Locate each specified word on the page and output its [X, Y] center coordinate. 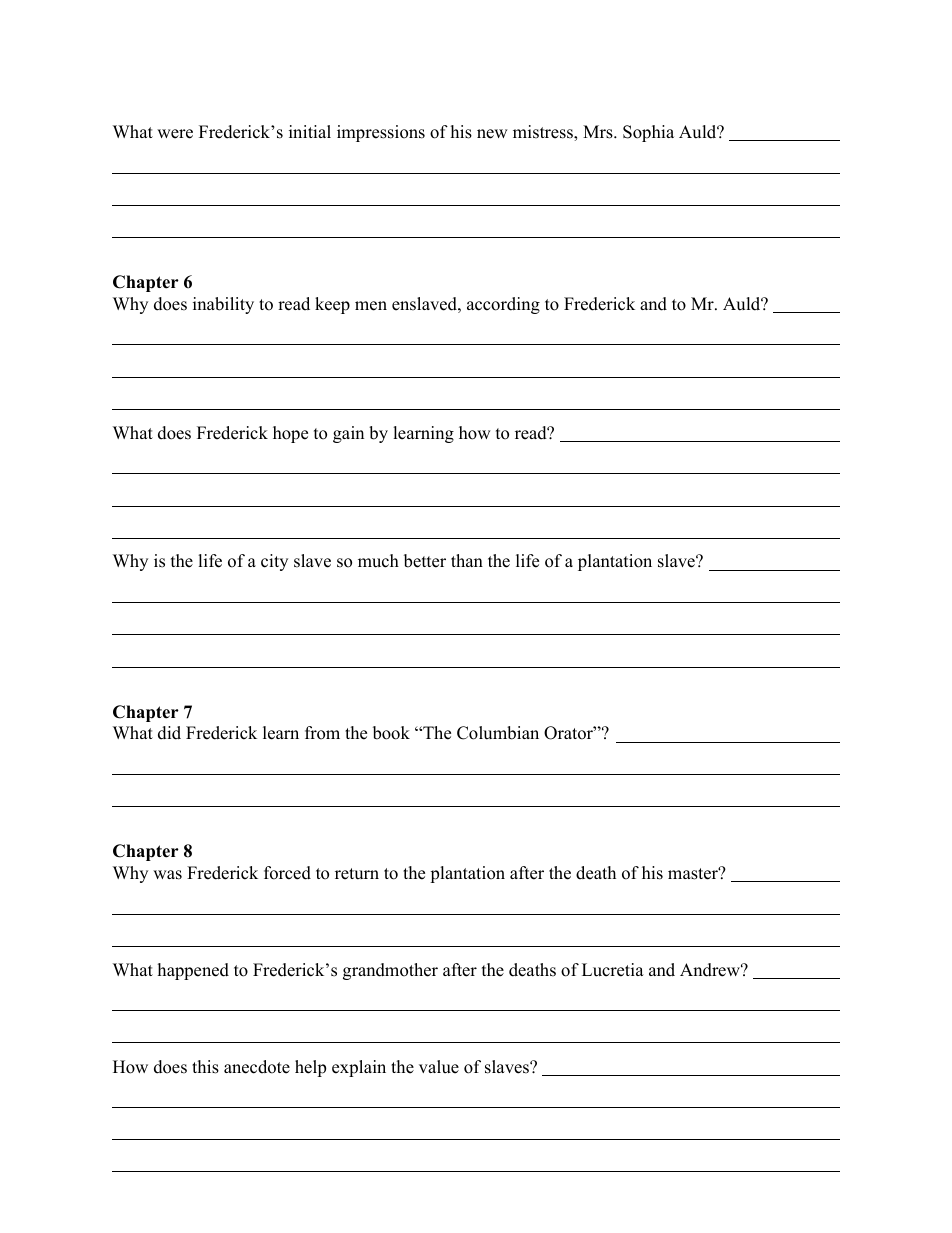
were [175, 134]
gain [348, 434]
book [391, 733]
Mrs [599, 132]
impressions [381, 133]
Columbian [498, 733]
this [205, 1067]
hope [290, 434]
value [439, 1067]
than [467, 560]
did [169, 733]
